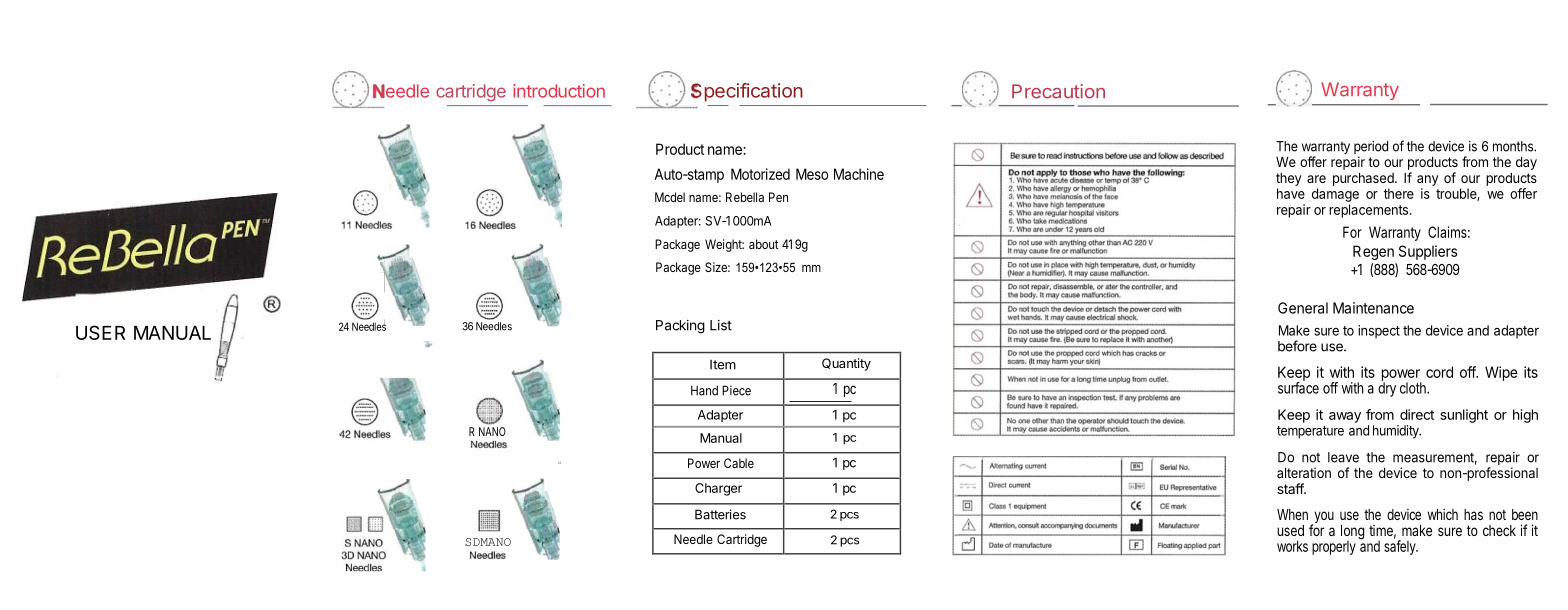  I want to click on Maintenance, so click(1373, 308).
